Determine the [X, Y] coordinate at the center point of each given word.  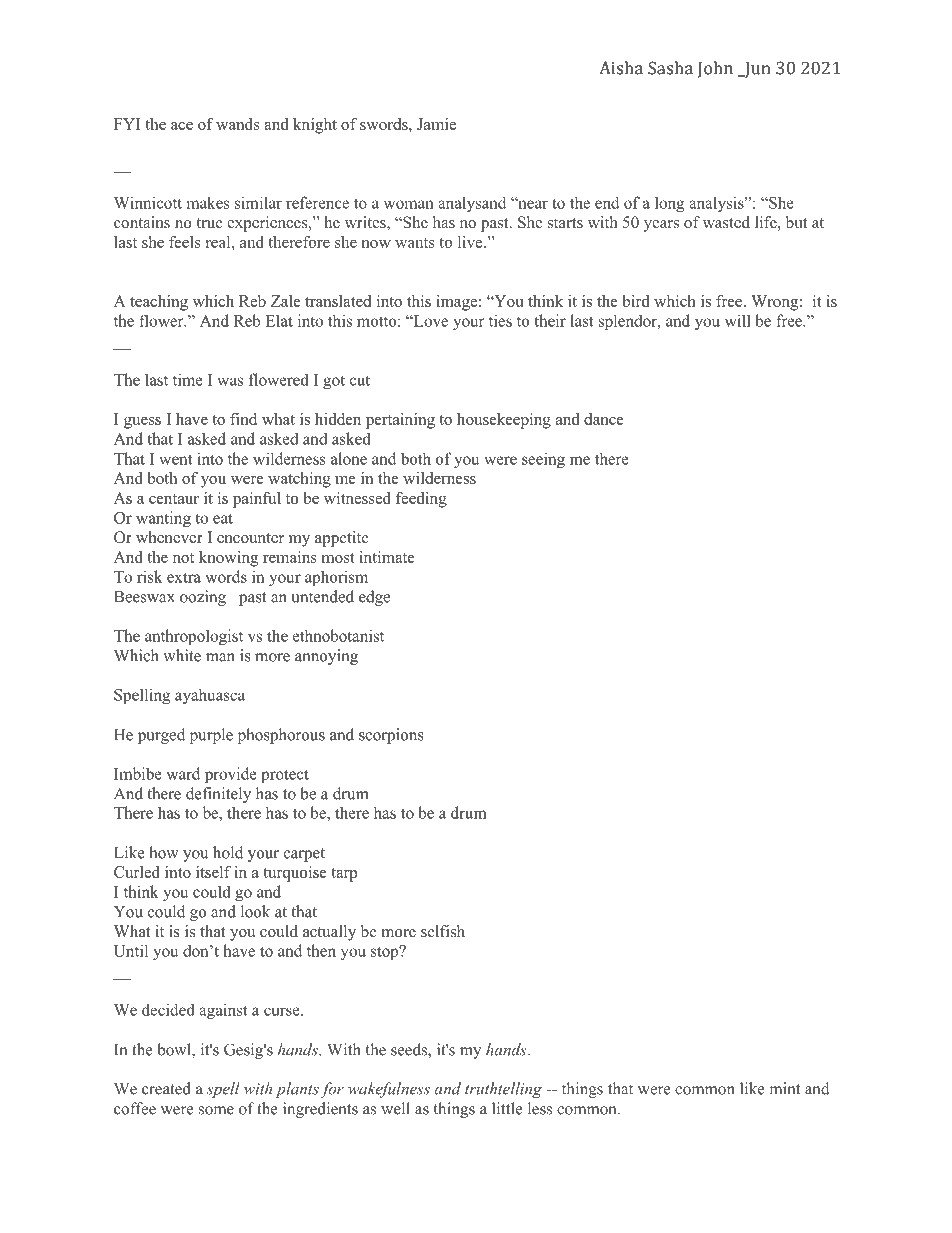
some [216, 1110]
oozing [203, 598]
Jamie [436, 124]
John [715, 69]
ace [182, 126]
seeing [543, 460]
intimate [387, 557]
